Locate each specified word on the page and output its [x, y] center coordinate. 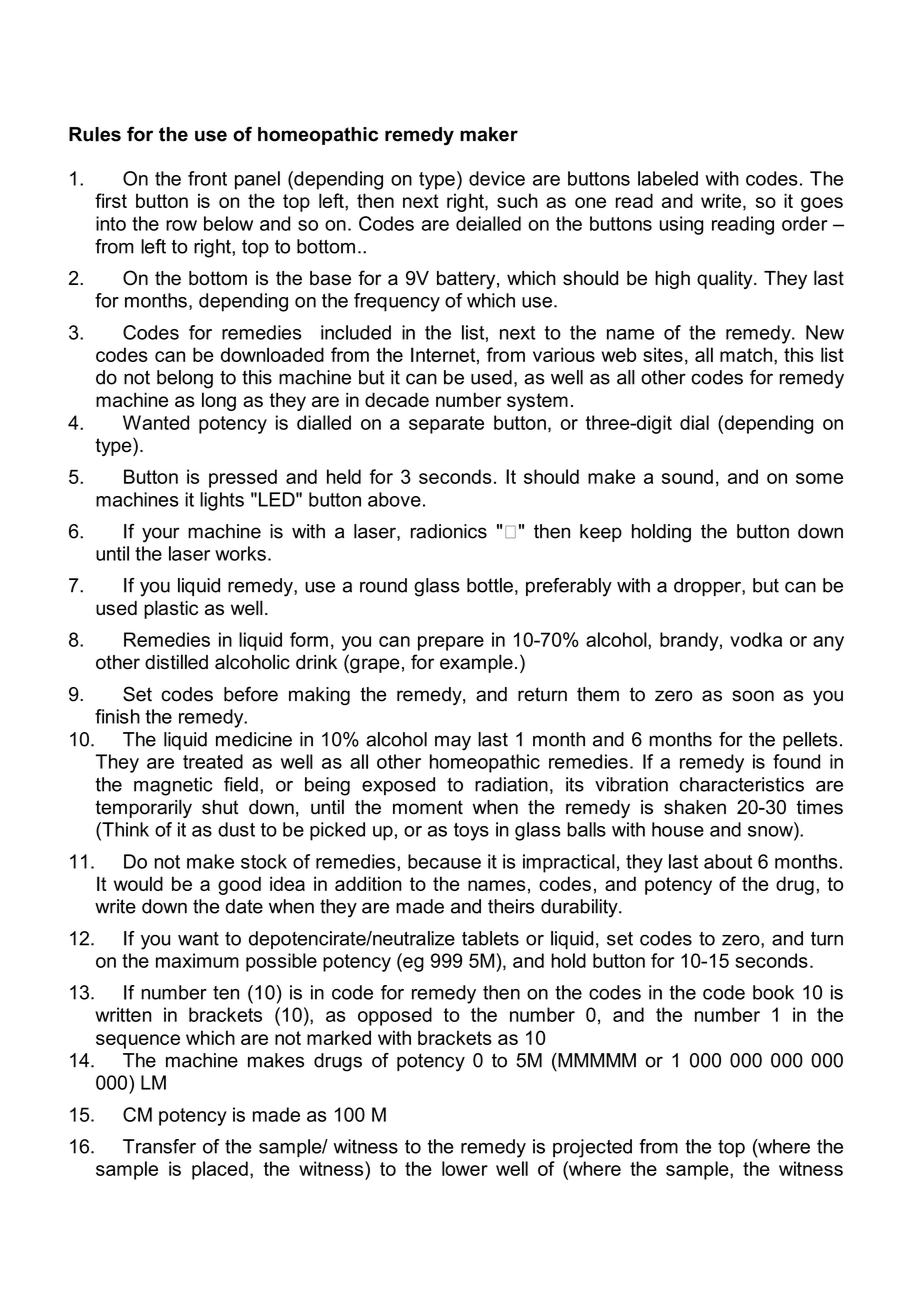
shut [220, 807]
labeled [668, 178]
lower [465, 1168]
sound [687, 476]
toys [471, 832]
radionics [449, 531]
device [497, 178]
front [207, 178]
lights [222, 501]
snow [771, 830]
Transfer [159, 1146]
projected [592, 1148]
